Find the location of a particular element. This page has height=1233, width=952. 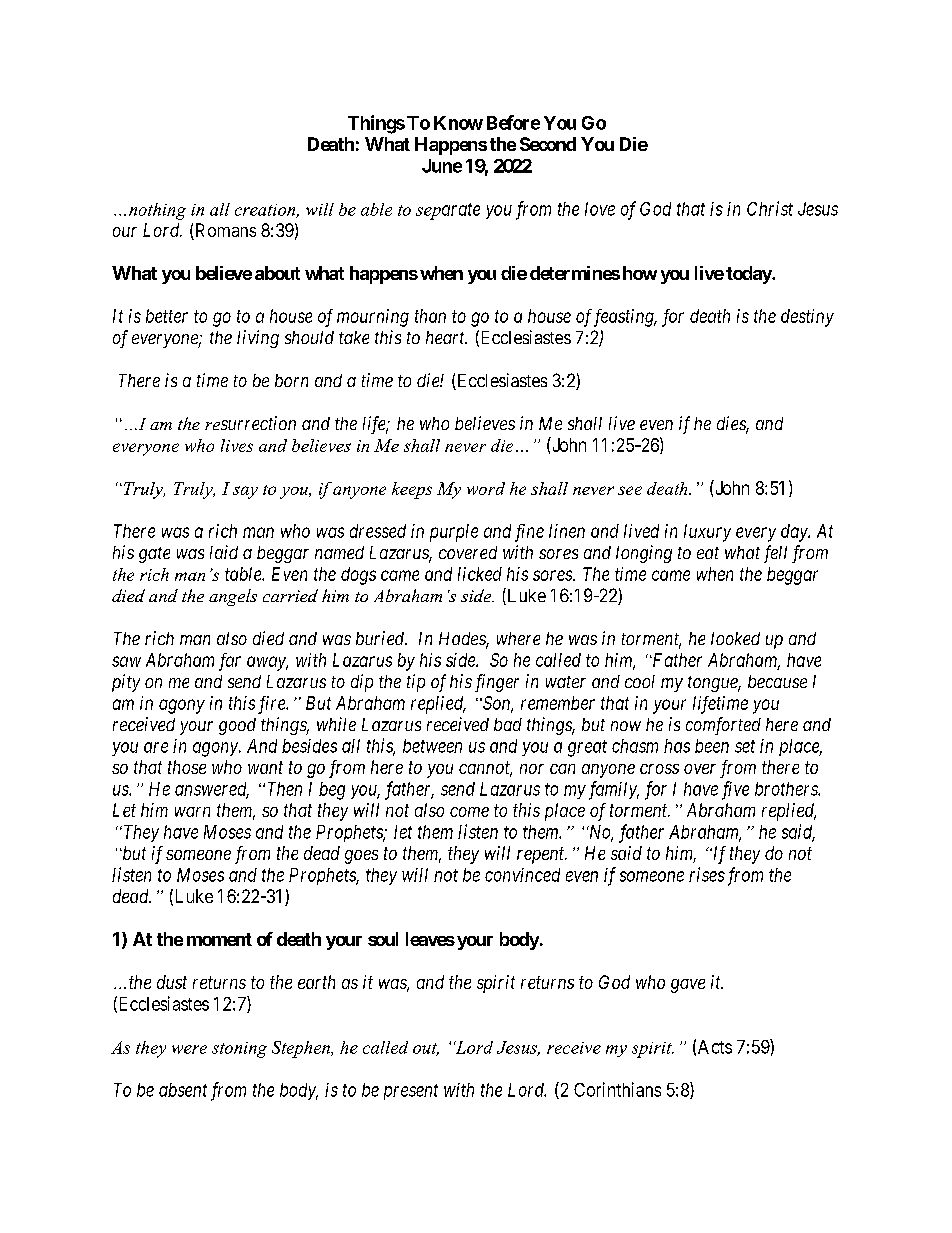

convinced is located at coordinates (522, 875).
